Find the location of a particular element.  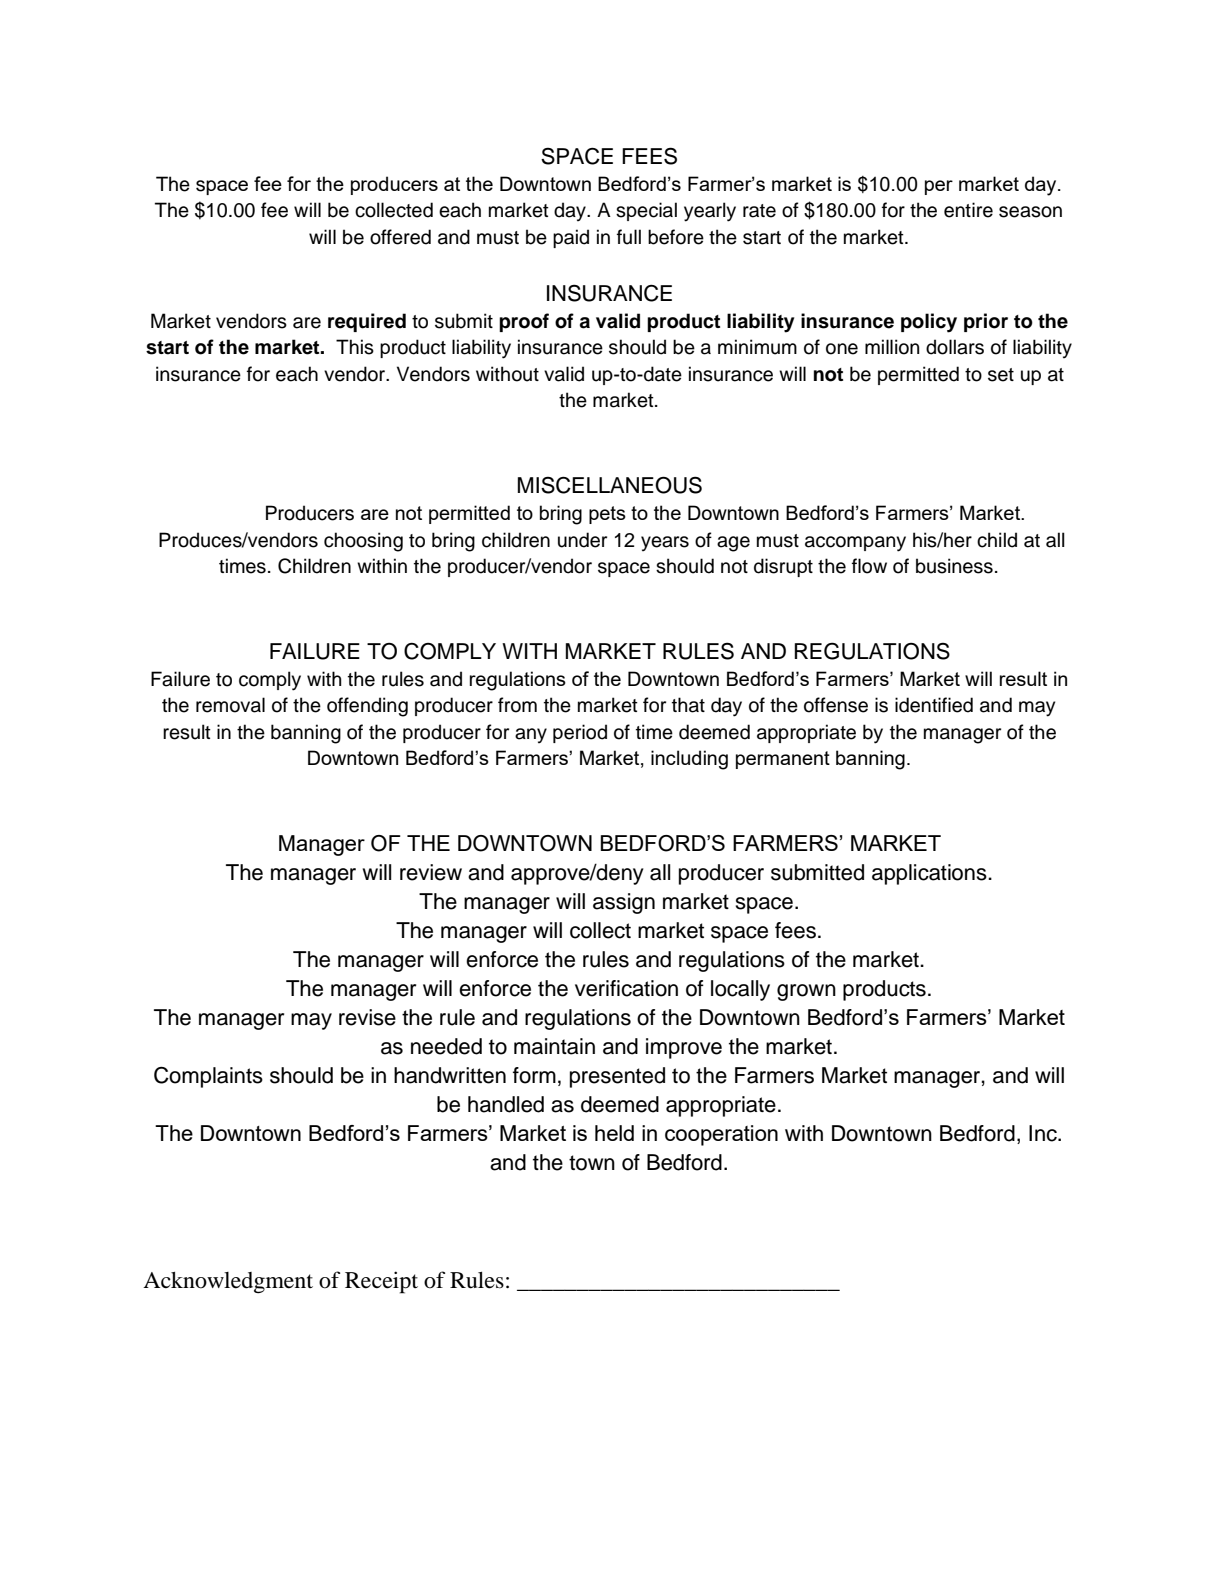

under is located at coordinates (582, 540).
